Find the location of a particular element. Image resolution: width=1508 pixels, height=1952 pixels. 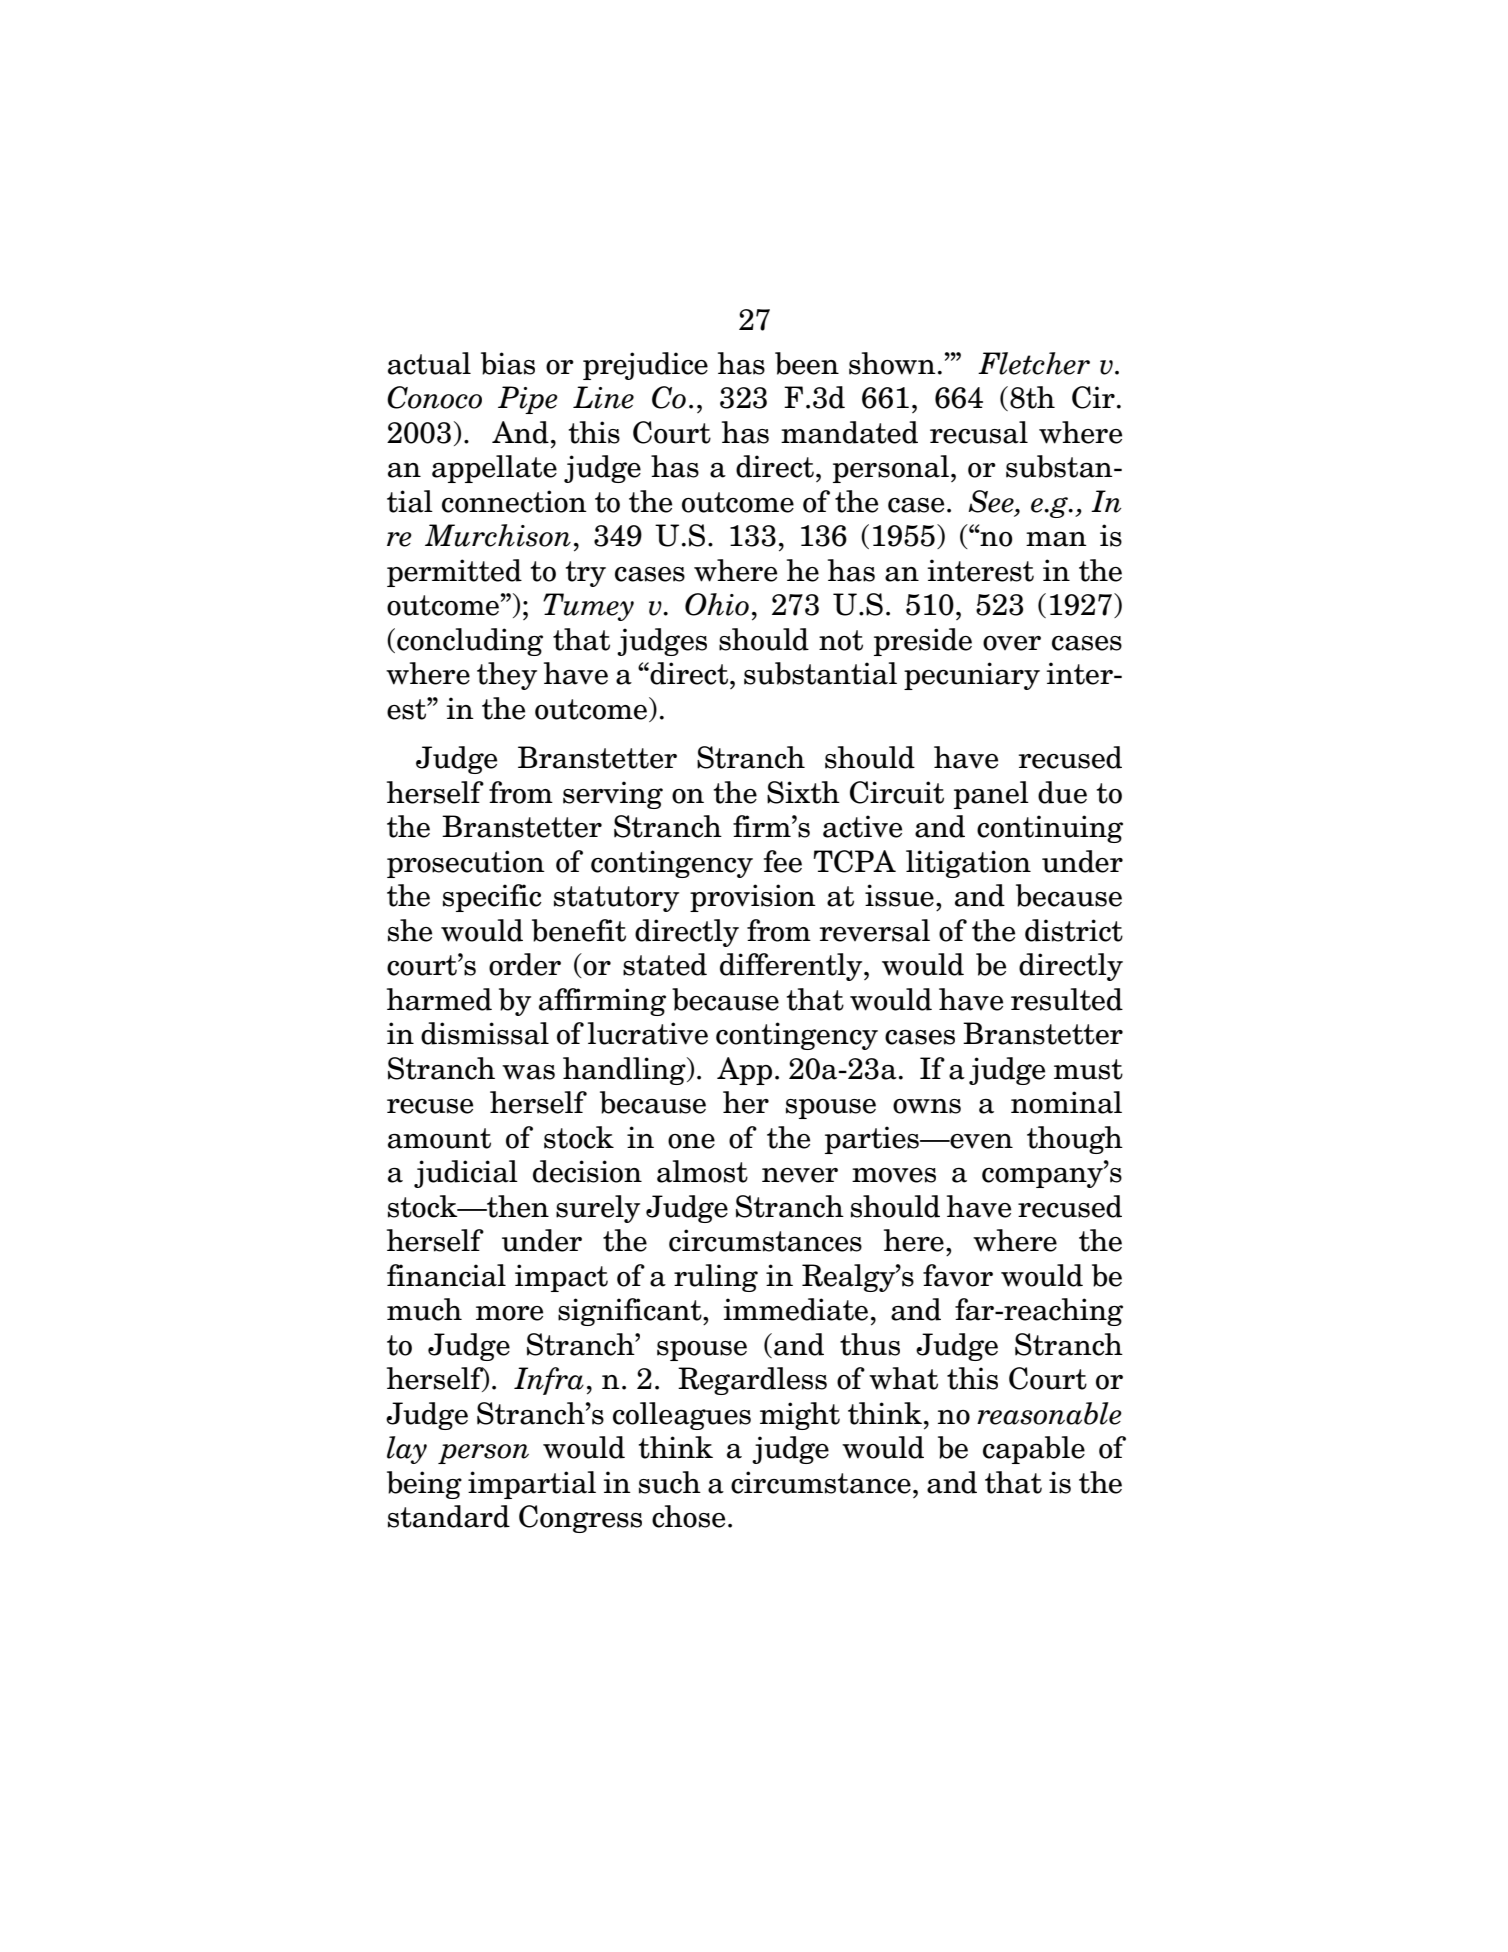

district is located at coordinates (1074, 930).
